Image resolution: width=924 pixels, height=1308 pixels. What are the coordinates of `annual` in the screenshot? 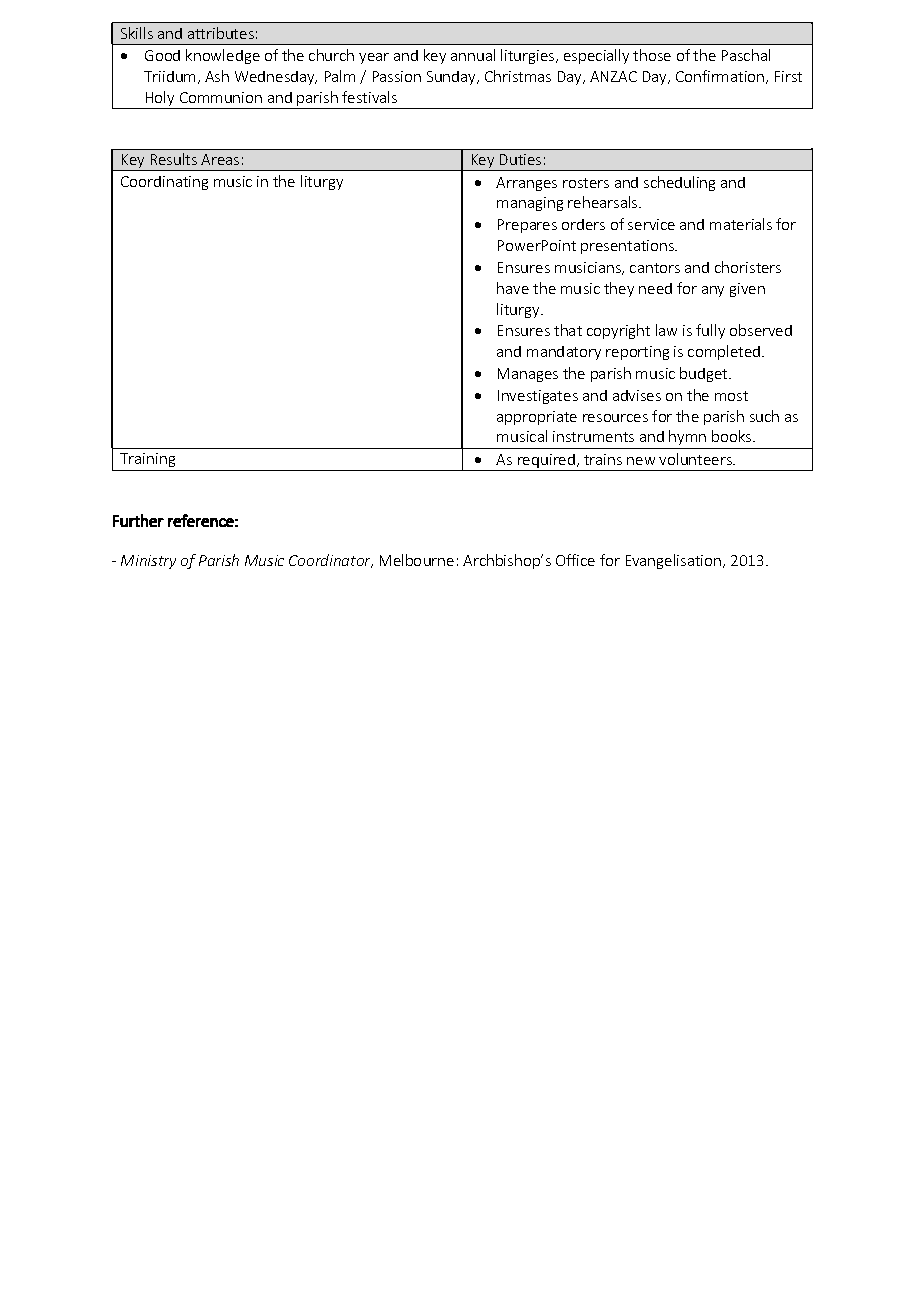 It's located at (473, 55).
